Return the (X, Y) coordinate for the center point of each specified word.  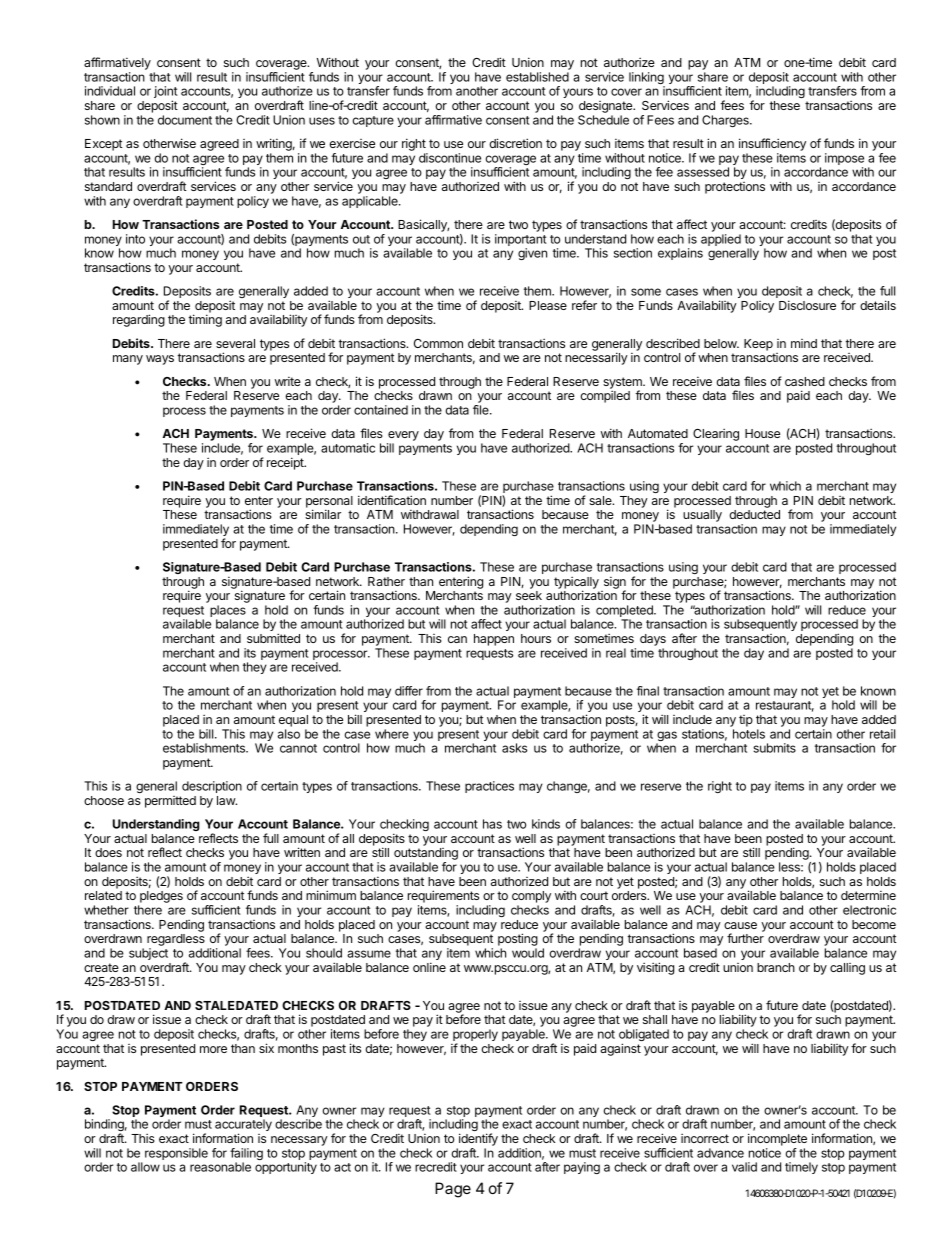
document (185, 120)
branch (776, 967)
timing (205, 320)
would (528, 953)
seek (529, 595)
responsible (176, 1154)
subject (148, 954)
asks (514, 748)
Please (548, 305)
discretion (515, 143)
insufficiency (772, 144)
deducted (754, 514)
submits (774, 748)
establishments (205, 748)
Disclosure (807, 305)
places (228, 612)
